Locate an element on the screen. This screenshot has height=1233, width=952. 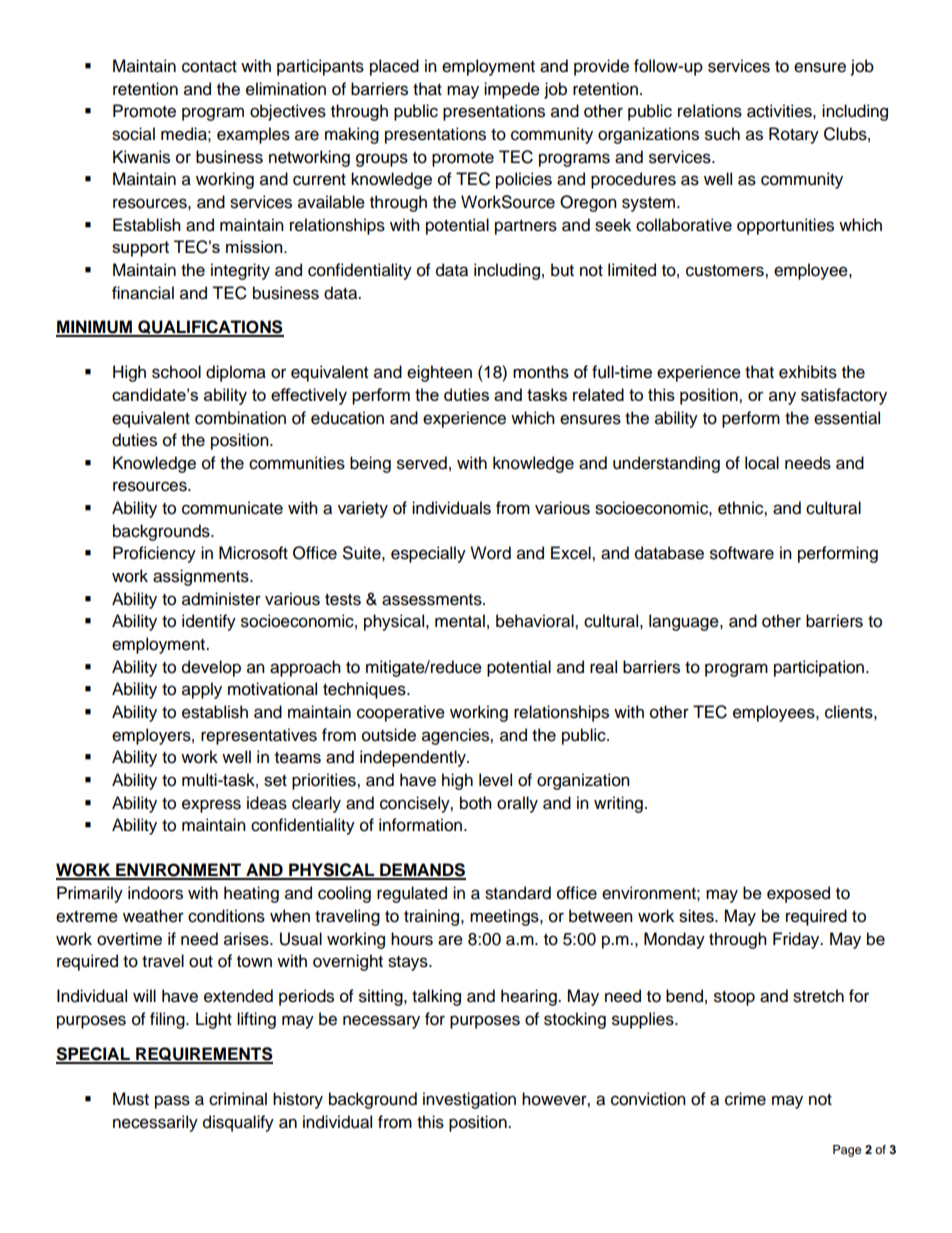
language is located at coordinates (685, 622).
